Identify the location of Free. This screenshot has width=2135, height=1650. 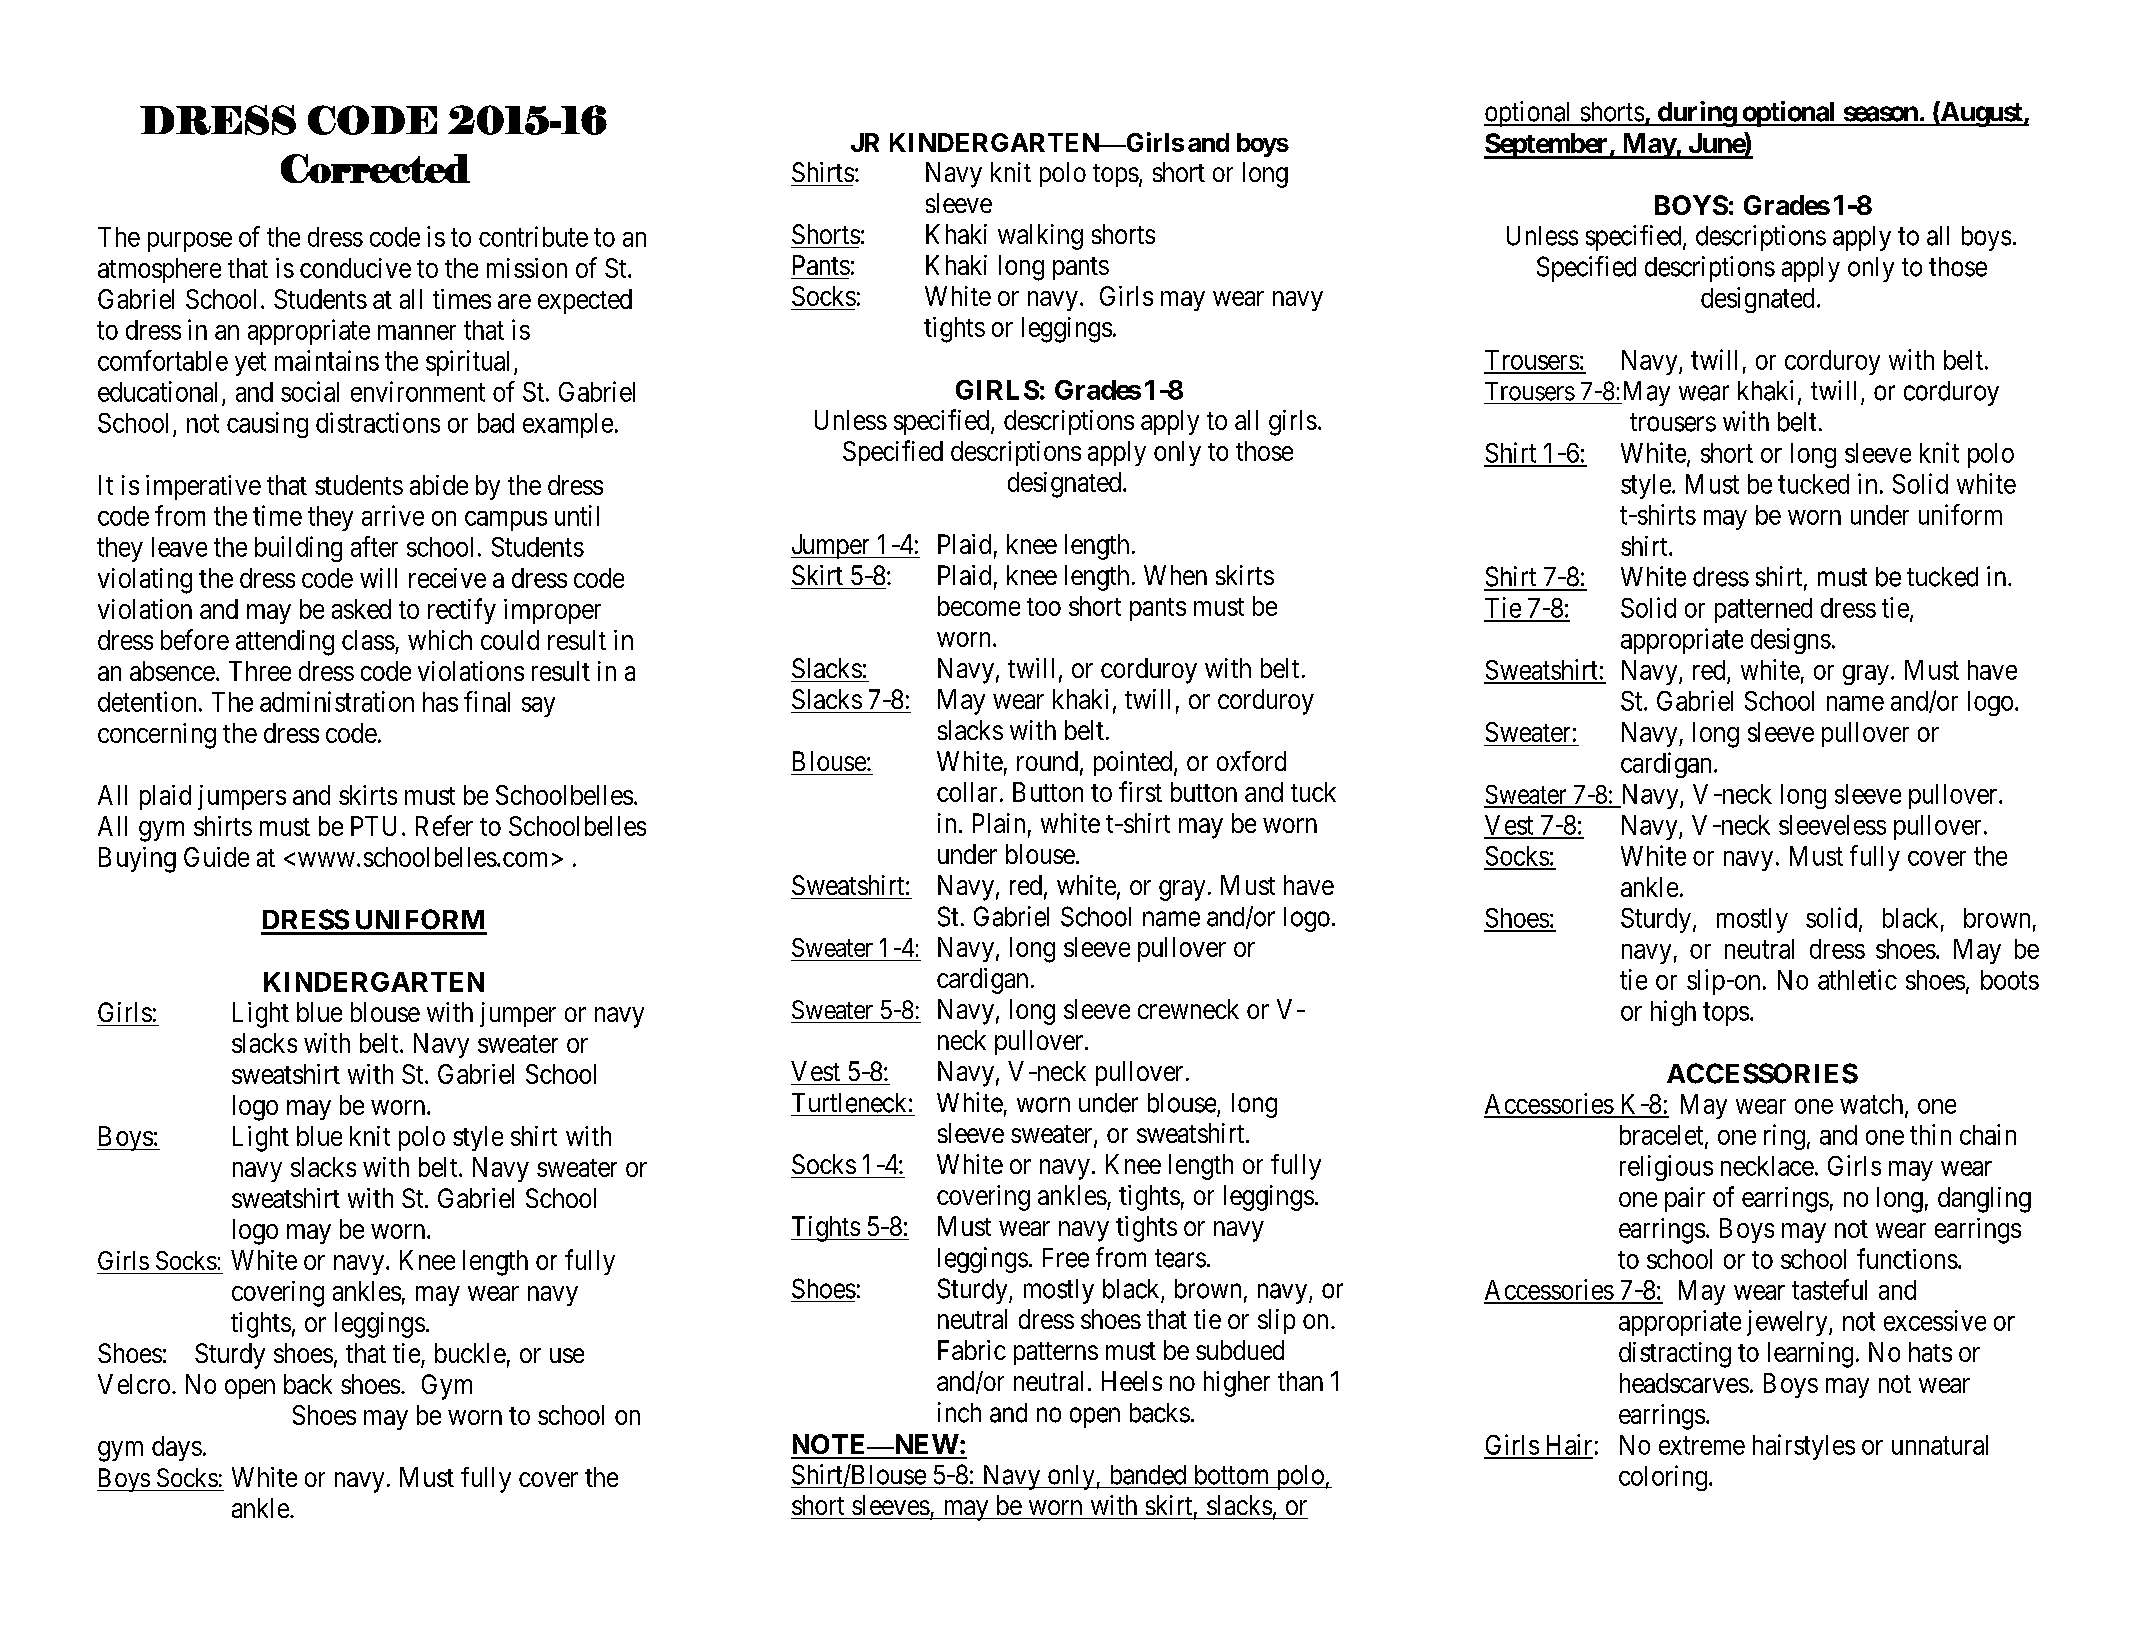
(1066, 1258).
